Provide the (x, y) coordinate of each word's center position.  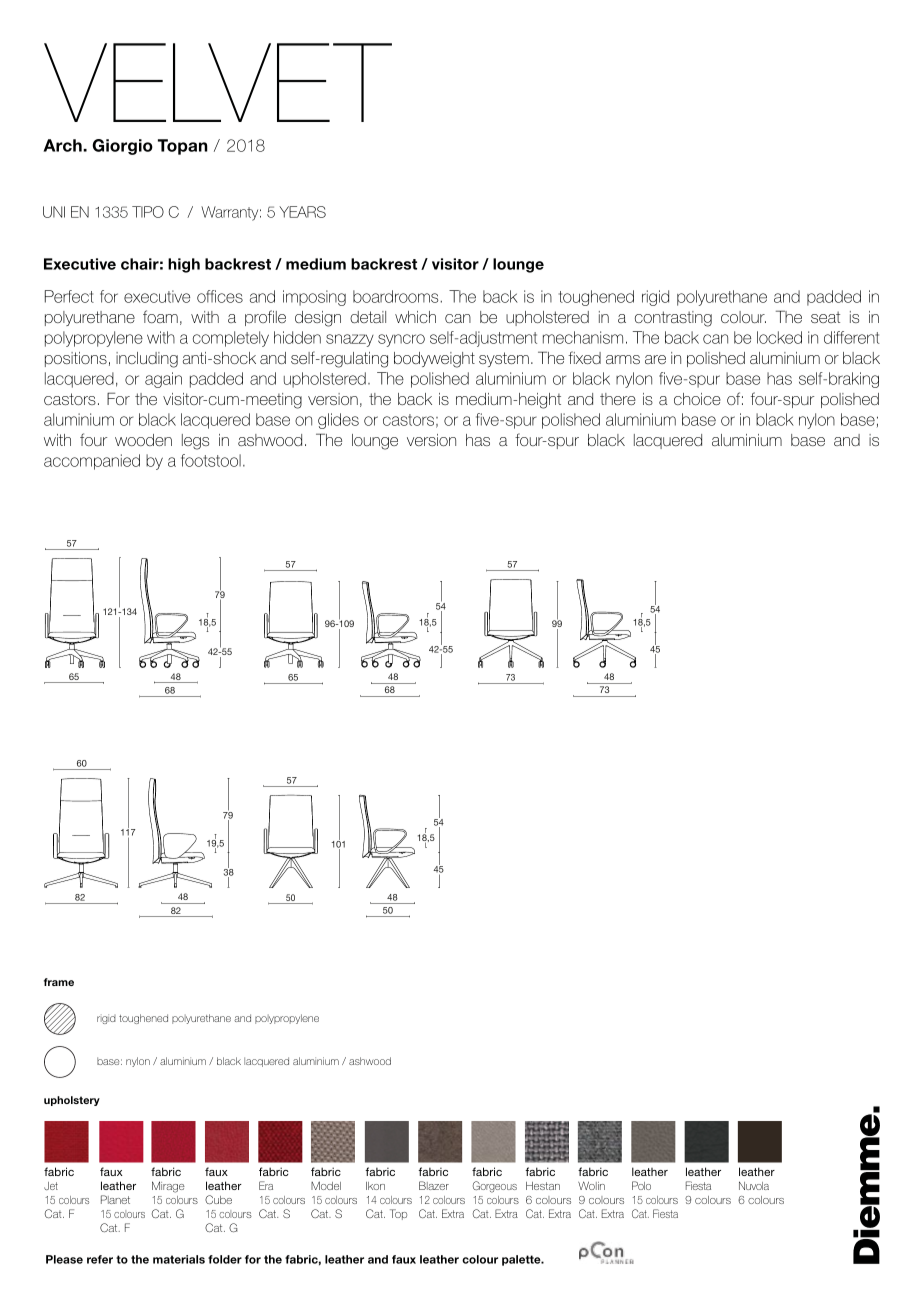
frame (59, 982)
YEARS (302, 212)
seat (825, 317)
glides (338, 421)
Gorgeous (495, 1187)
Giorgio (122, 147)
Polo (641, 1185)
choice (697, 399)
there (618, 399)
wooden (143, 440)
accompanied (92, 462)
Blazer (434, 1185)
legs (195, 442)
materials (179, 1259)
